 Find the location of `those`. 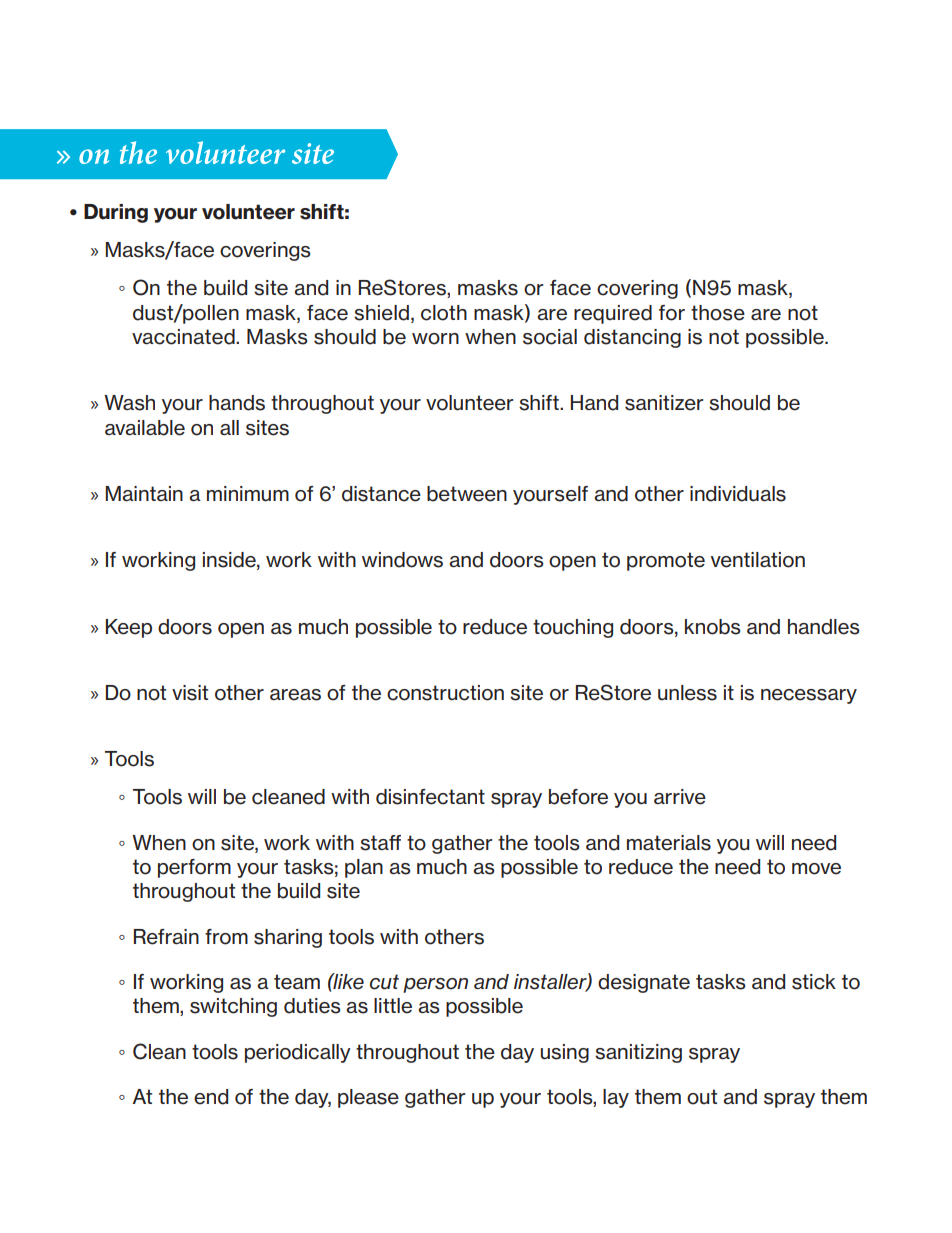

those is located at coordinates (718, 313).
